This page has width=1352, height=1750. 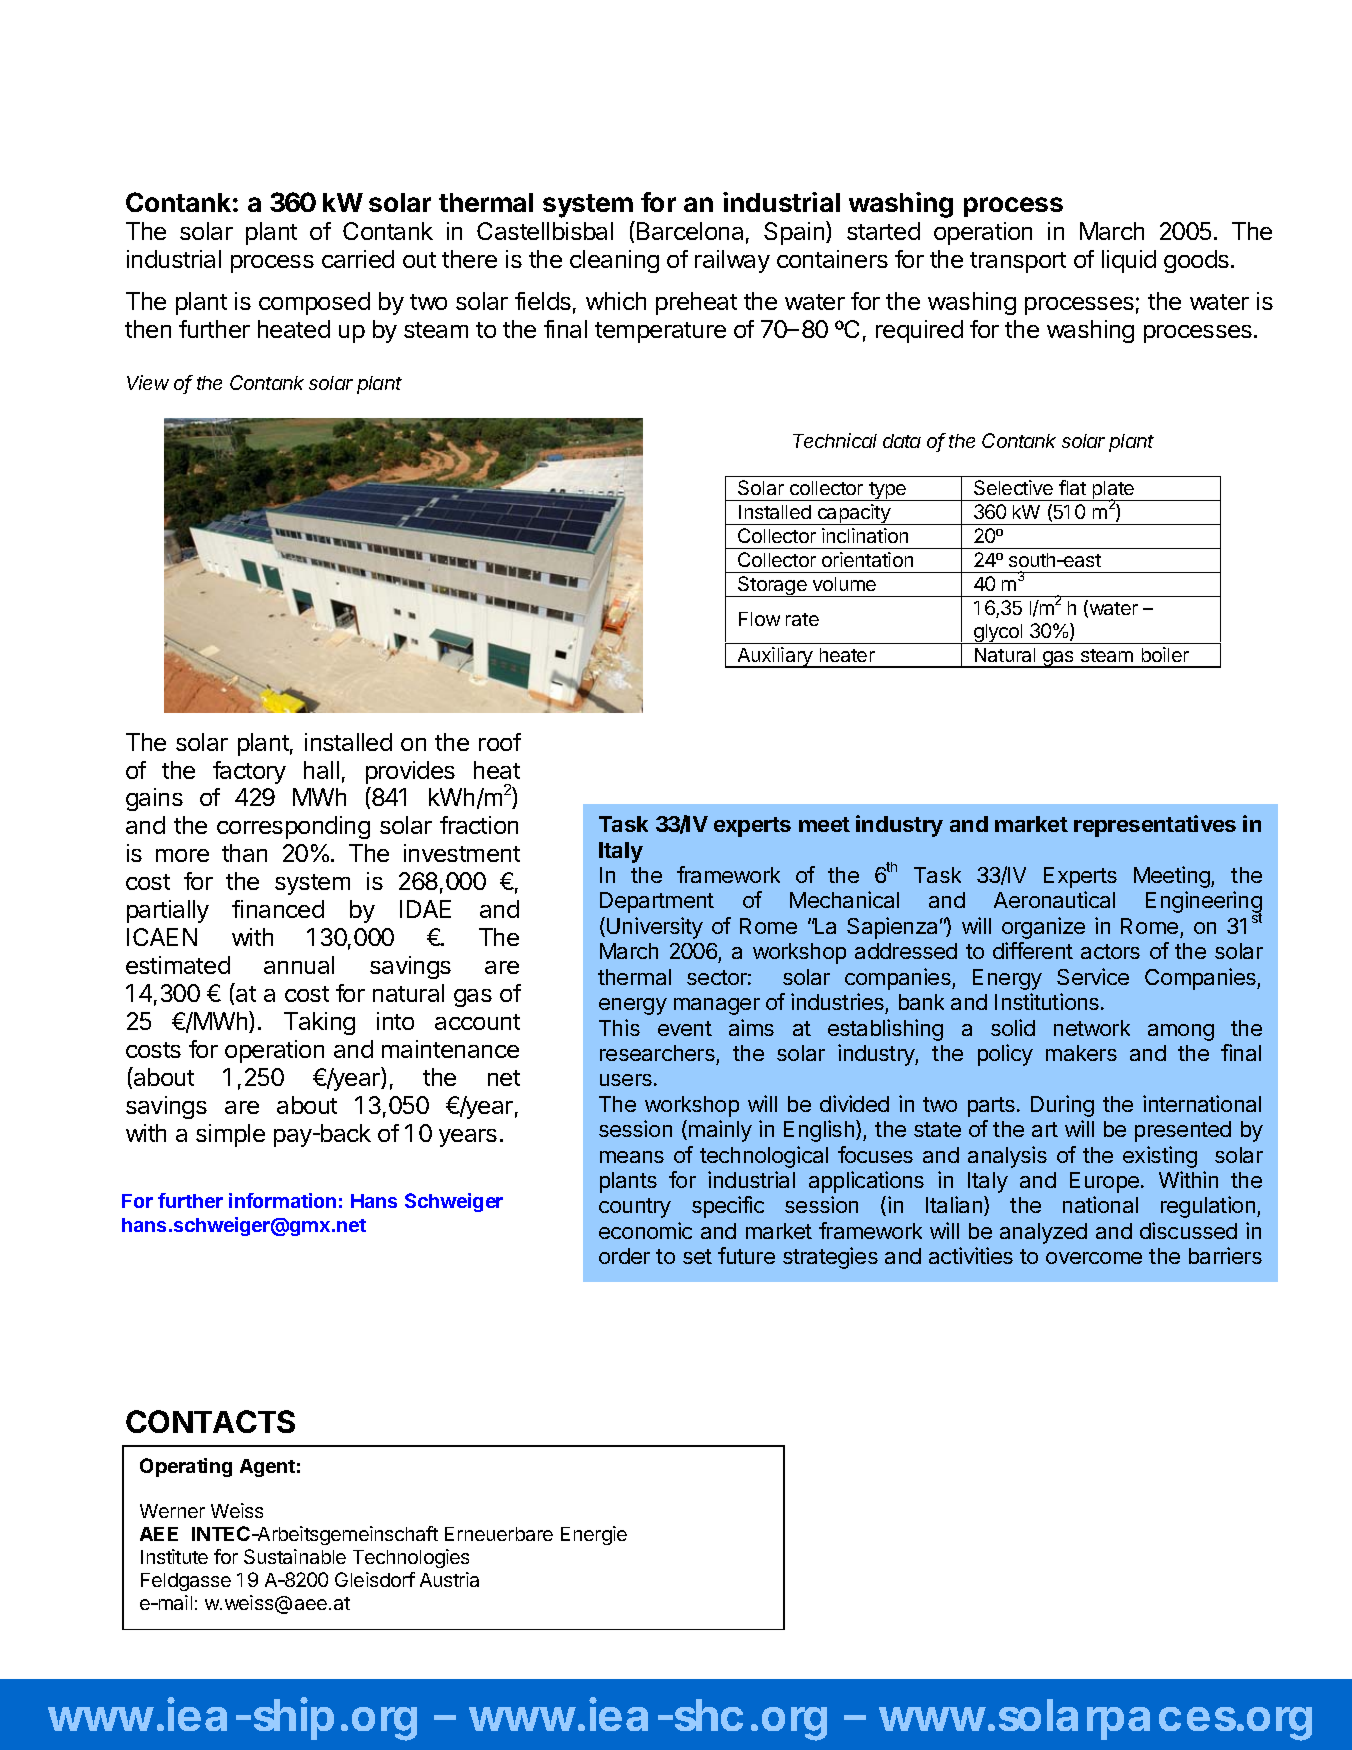 I want to click on liquid, so click(x=1129, y=261).
